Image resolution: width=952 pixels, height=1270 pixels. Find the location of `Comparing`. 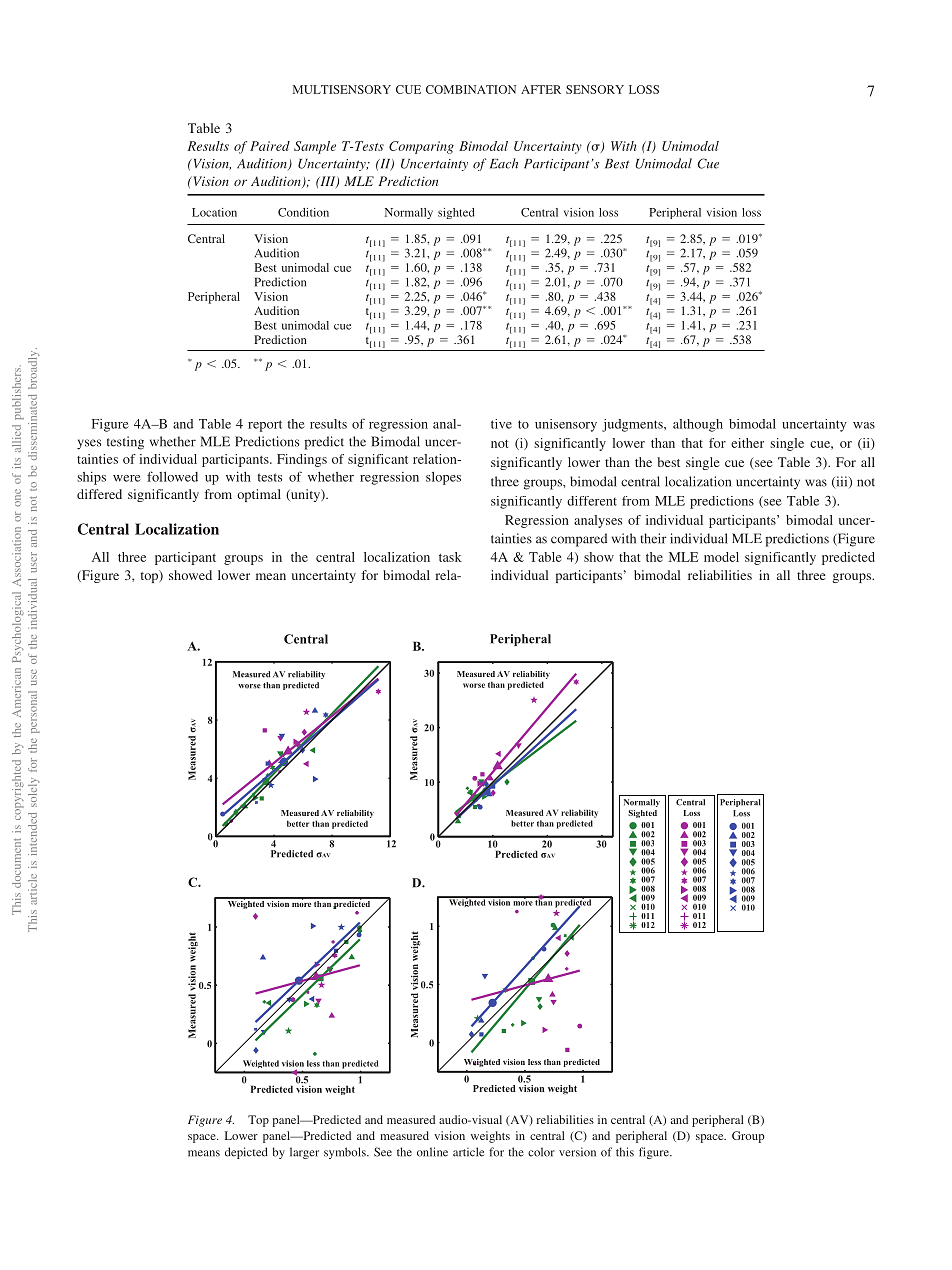

Comparing is located at coordinates (421, 147).
